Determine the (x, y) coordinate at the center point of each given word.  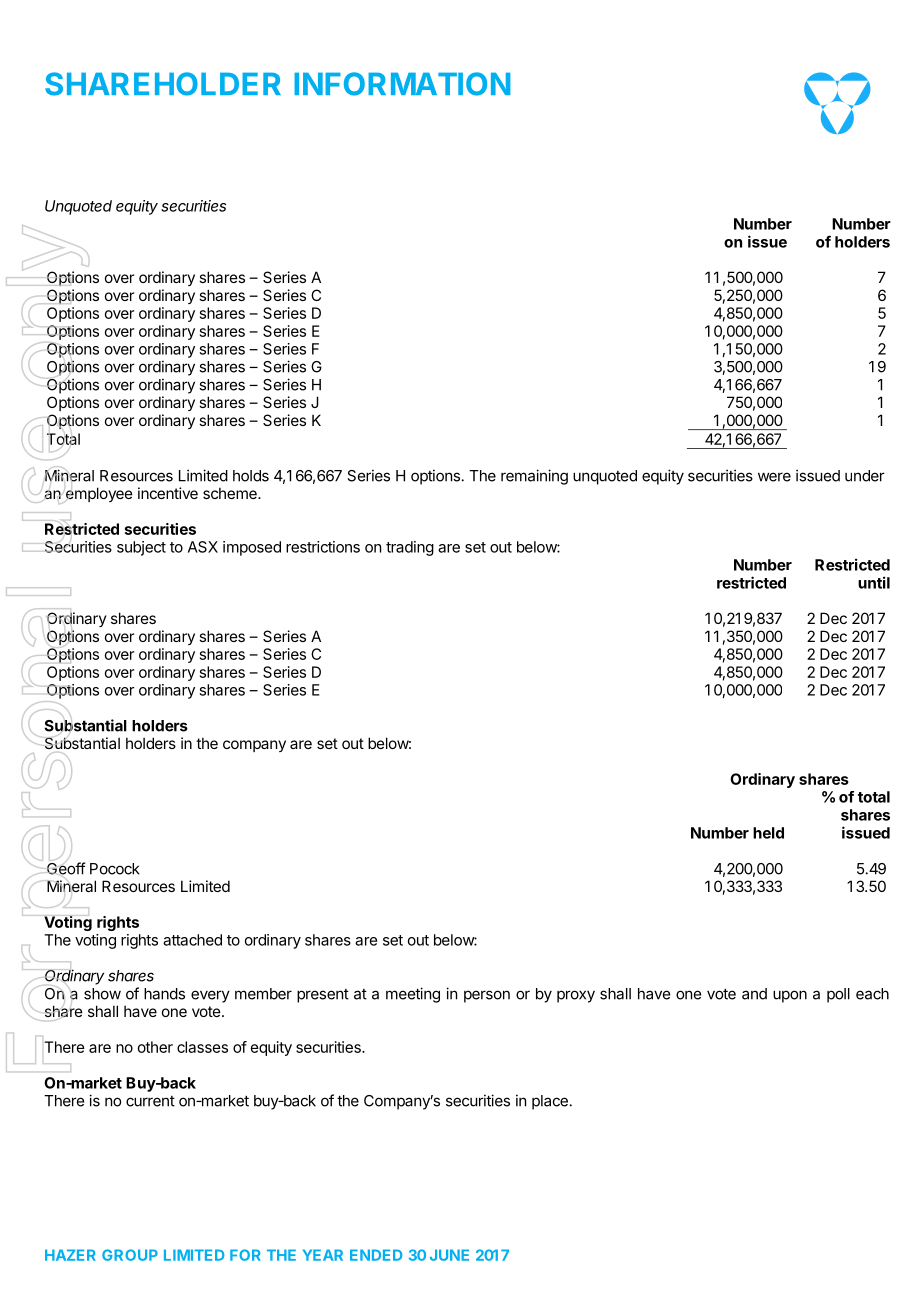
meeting (413, 995)
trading (410, 548)
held (768, 833)
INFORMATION (402, 84)
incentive (168, 493)
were (774, 477)
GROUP (130, 1255)
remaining (534, 477)
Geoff (66, 868)
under (865, 476)
